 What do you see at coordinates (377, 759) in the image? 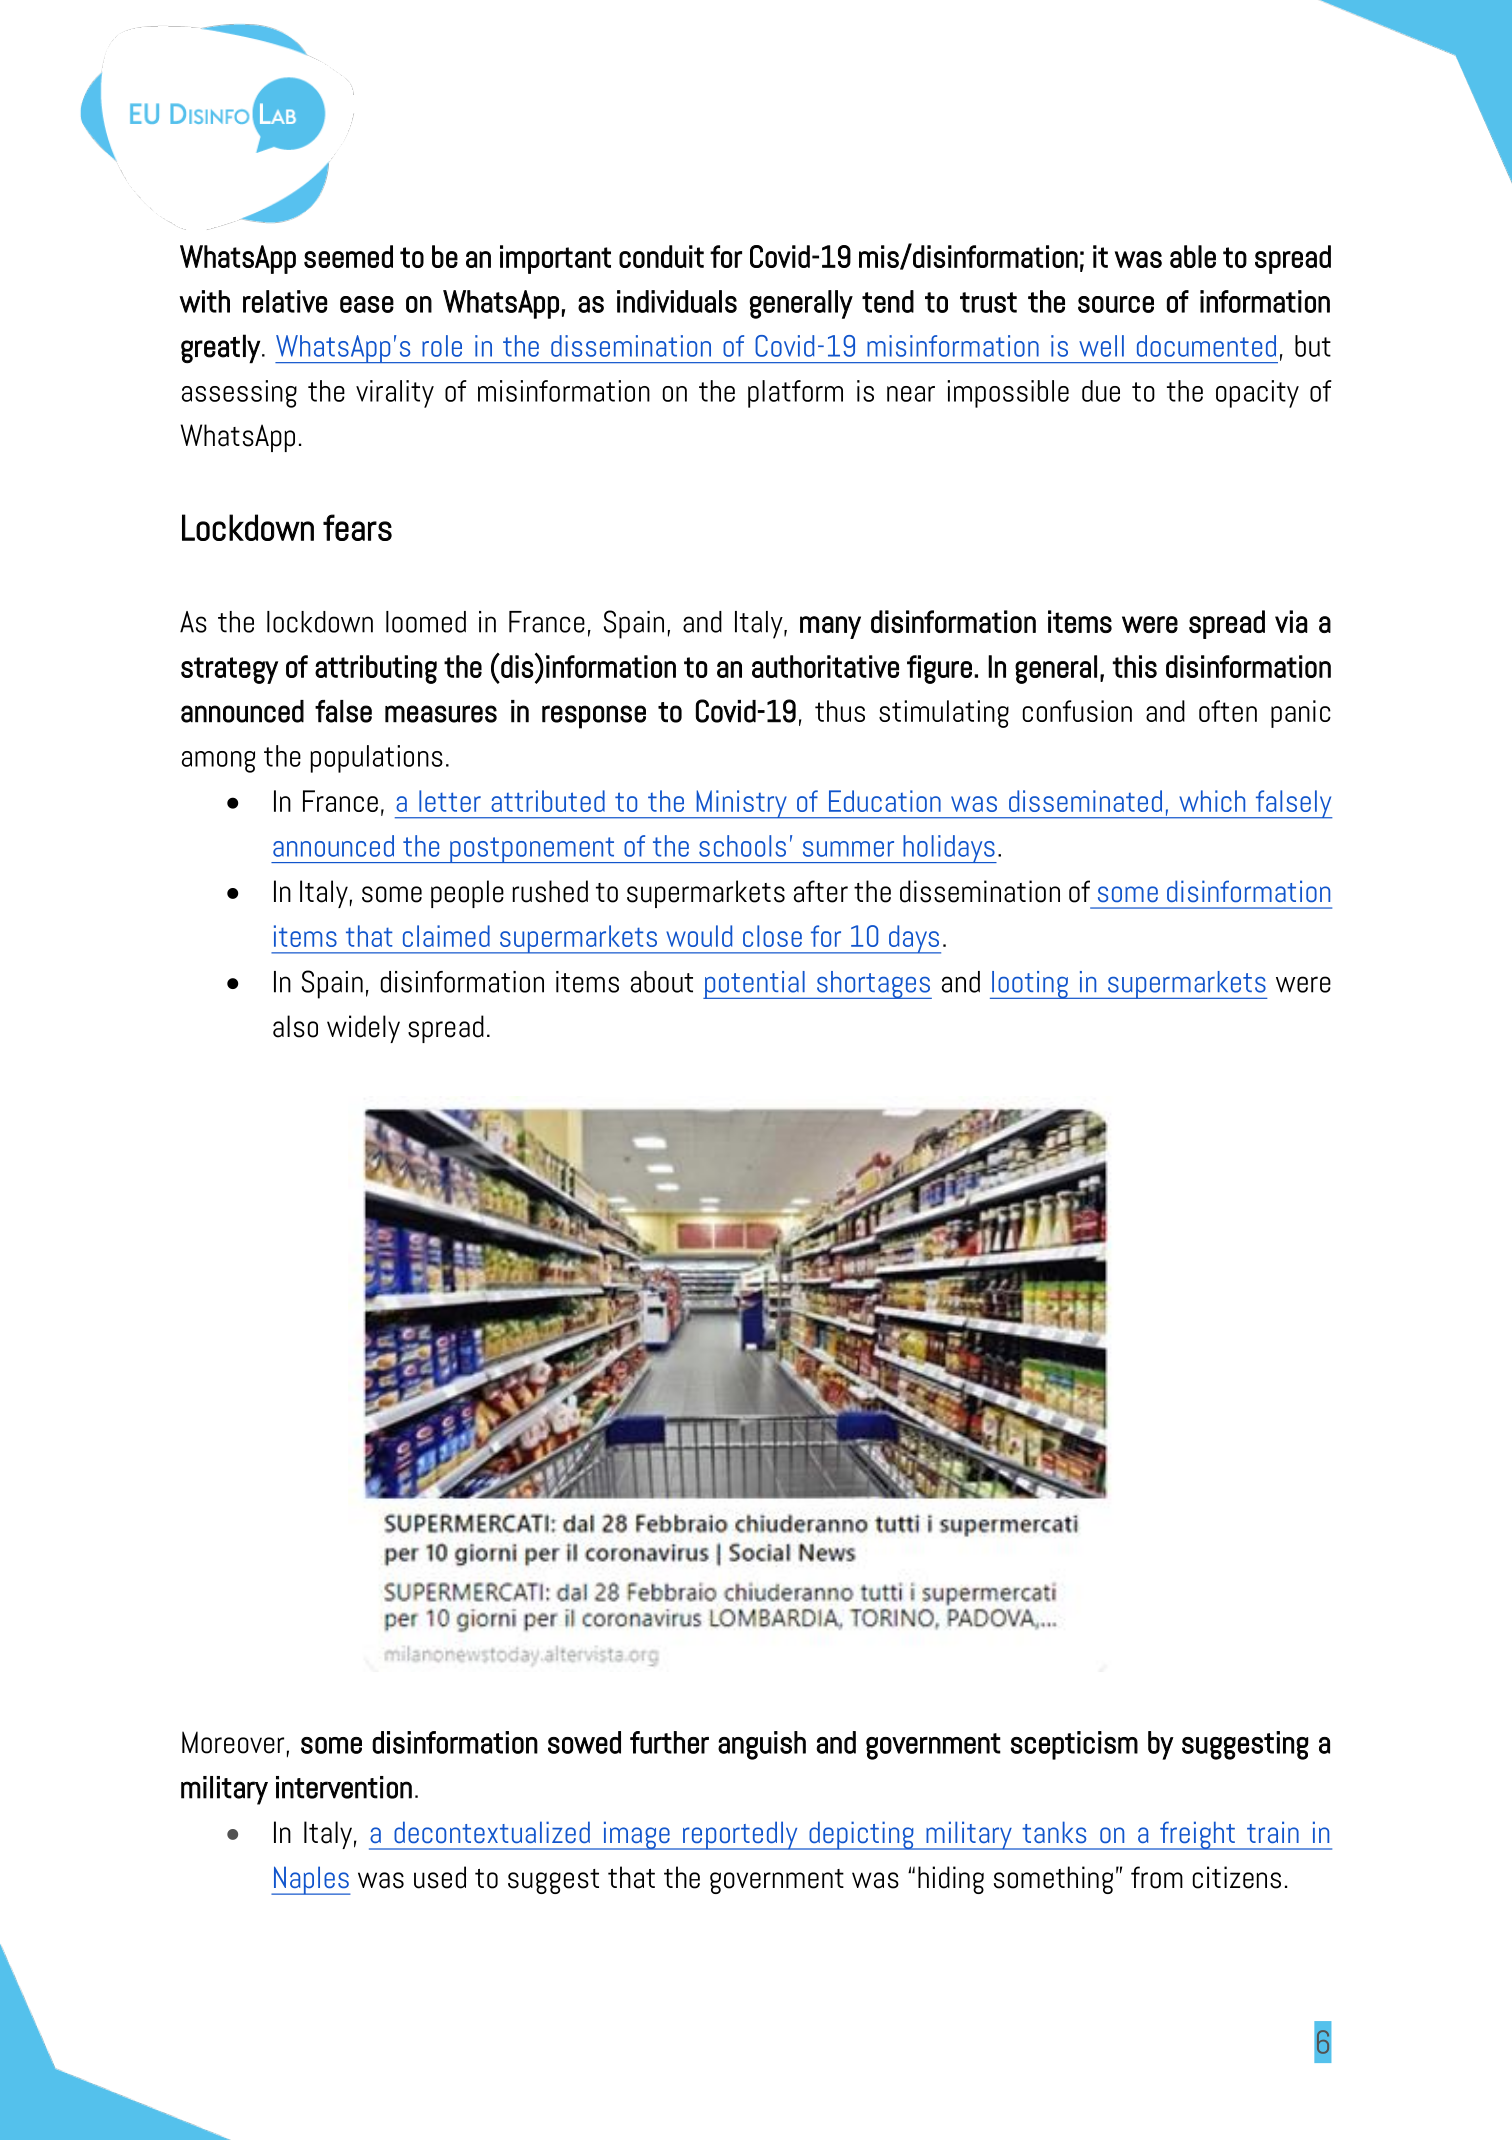
I see `populations` at bounding box center [377, 759].
